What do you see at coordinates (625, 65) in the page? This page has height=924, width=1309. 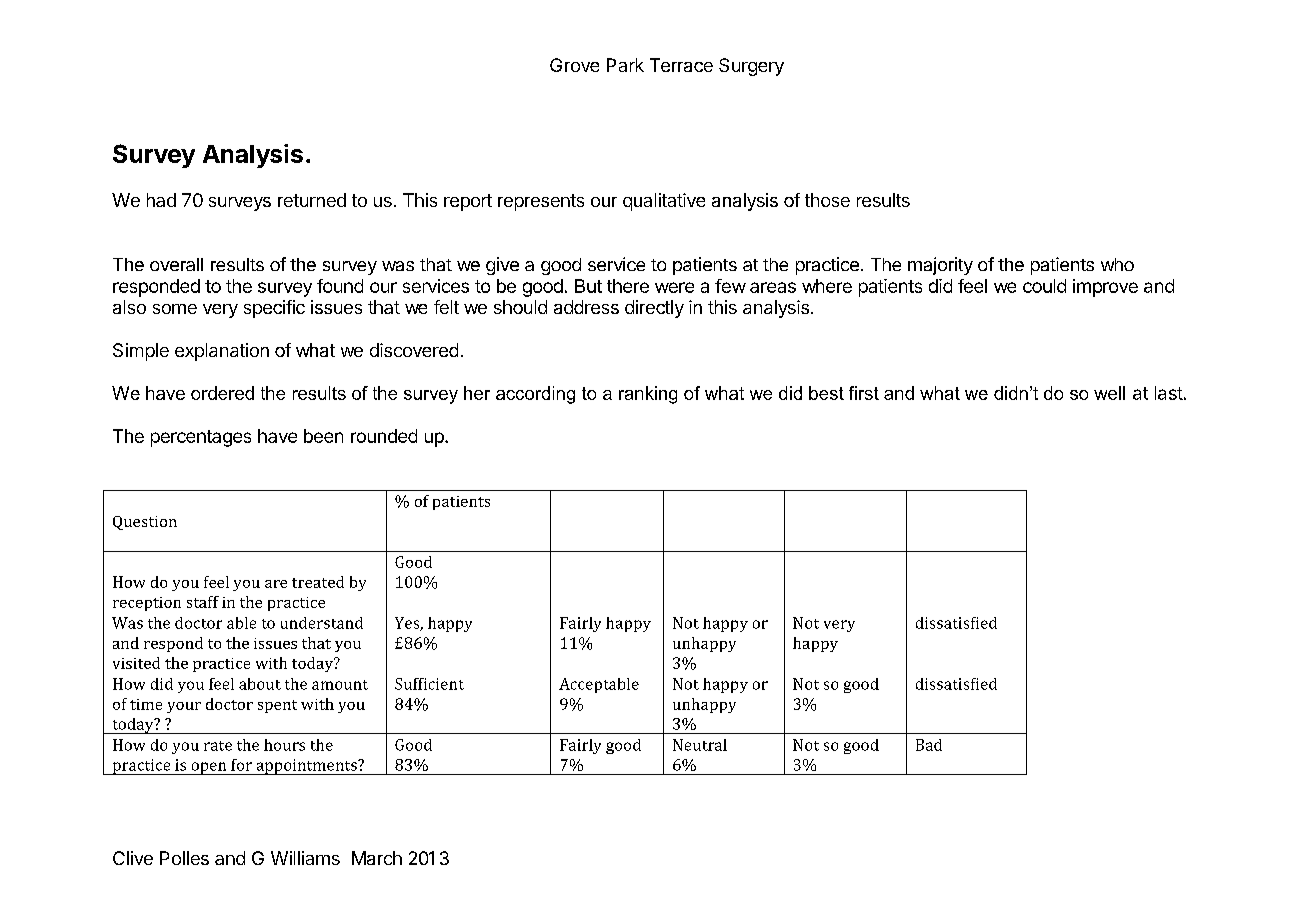 I see `Park` at bounding box center [625, 65].
